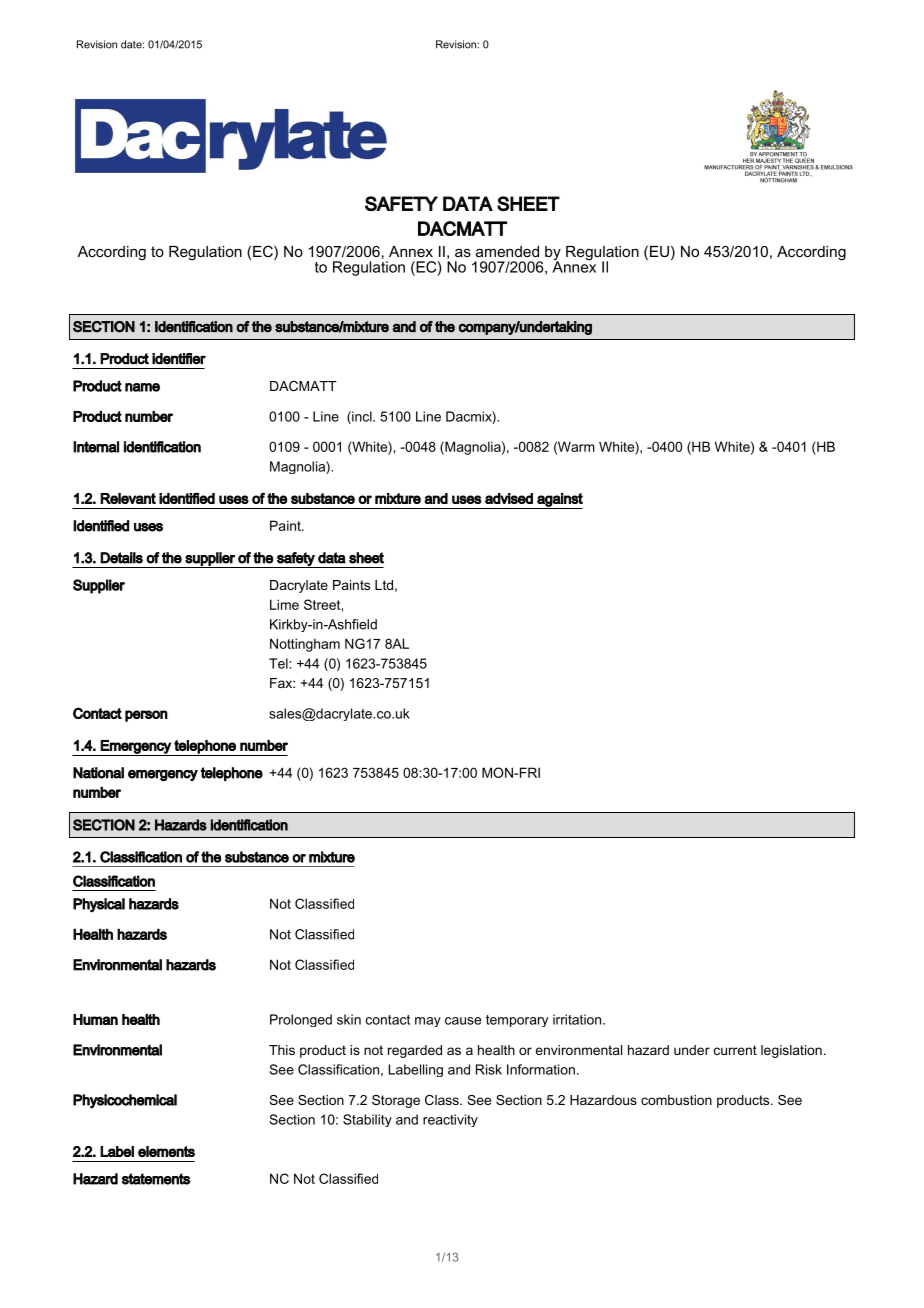 The width and height of the screenshot is (924, 1308). What do you see at coordinates (559, 501) in the screenshot?
I see `against` at bounding box center [559, 501].
